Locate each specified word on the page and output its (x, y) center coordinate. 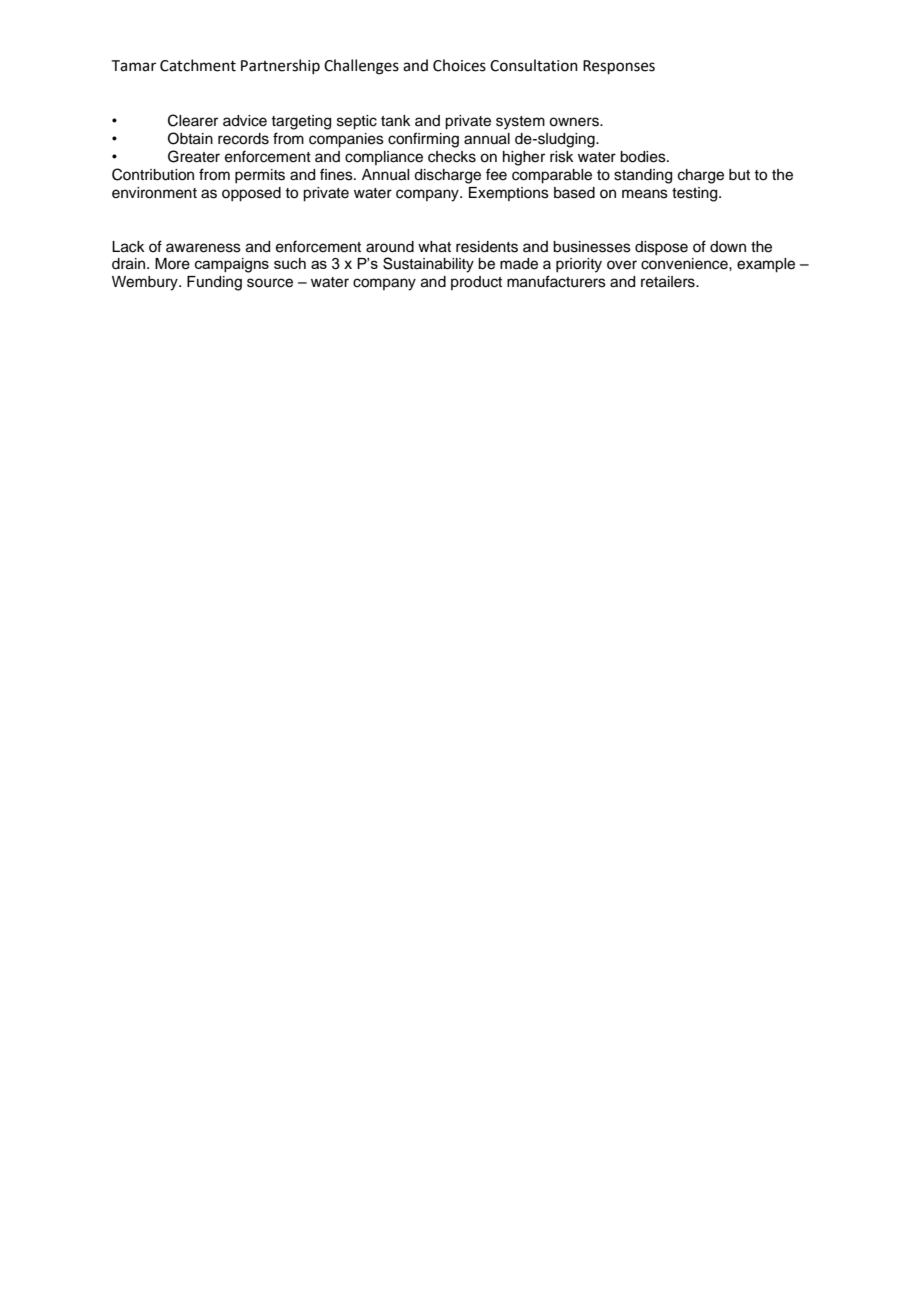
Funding (214, 283)
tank (396, 121)
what (434, 247)
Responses (619, 67)
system (520, 123)
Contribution (153, 174)
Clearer (193, 120)
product (476, 283)
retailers (669, 282)
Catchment (198, 65)
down (728, 246)
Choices (459, 65)
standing (643, 176)
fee (496, 174)
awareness (203, 248)
